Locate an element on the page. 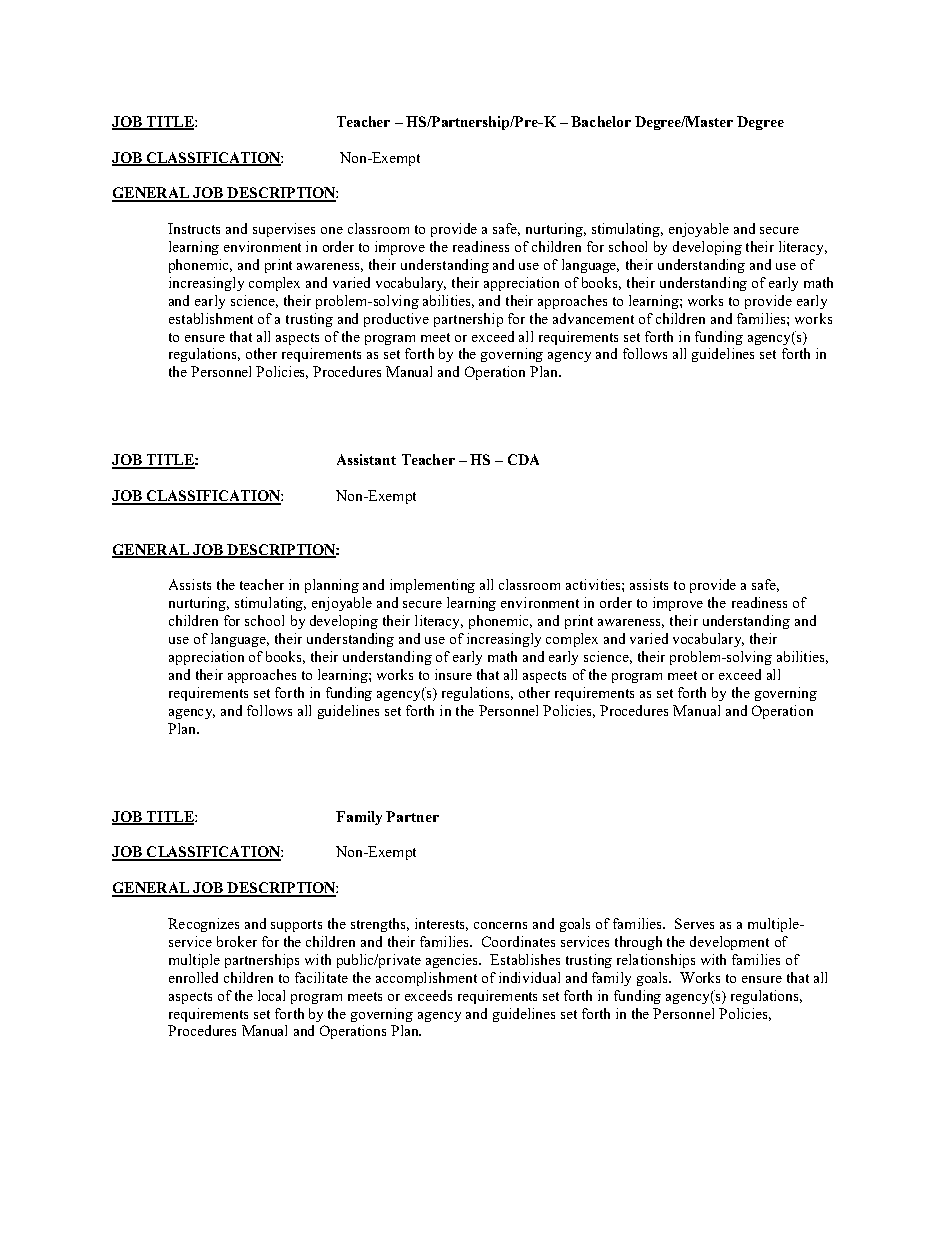 The width and height of the page is (952, 1233). Bachelor is located at coordinates (601, 121).
